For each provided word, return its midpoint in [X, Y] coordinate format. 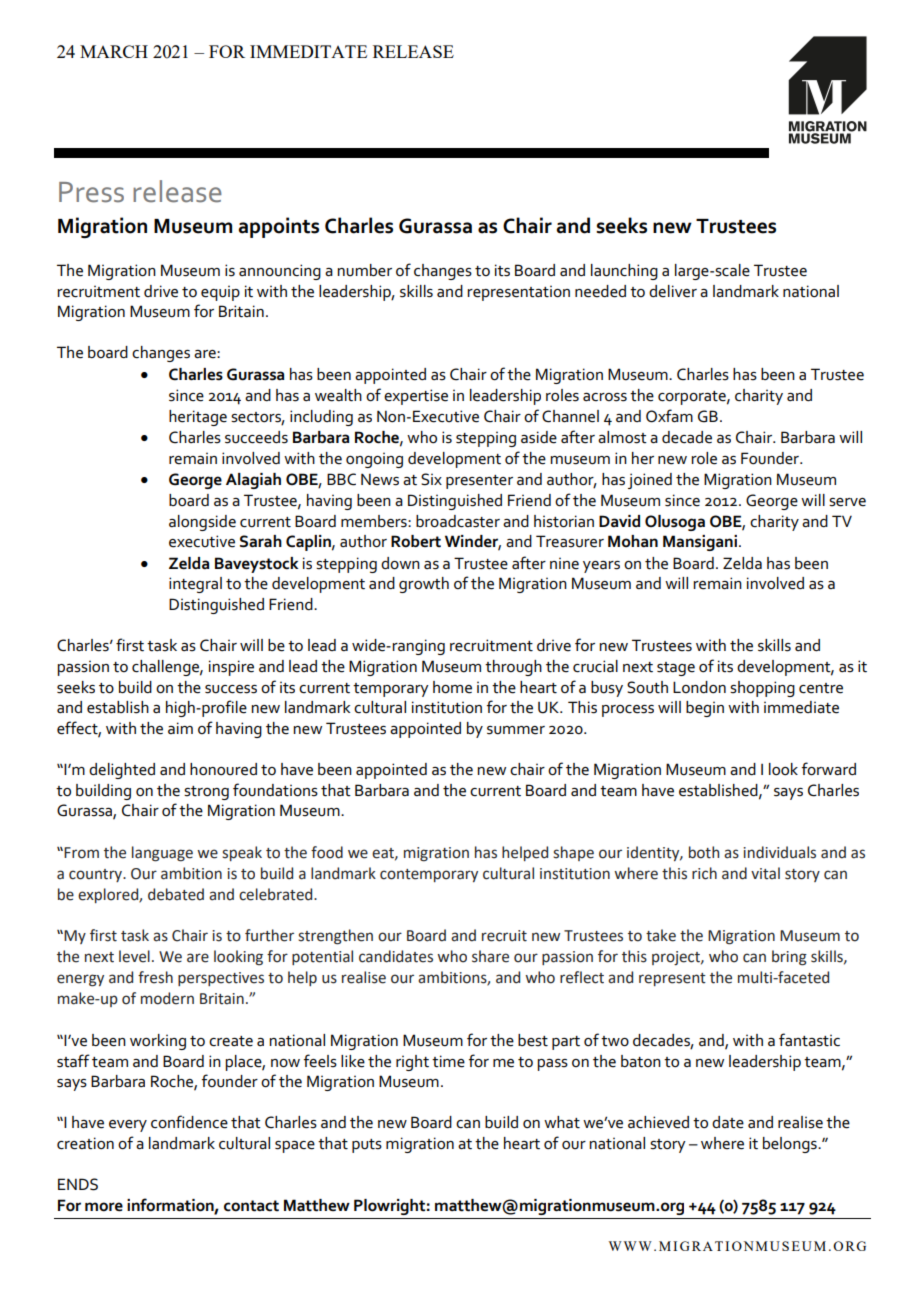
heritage [198, 418]
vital [765, 873]
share [490, 956]
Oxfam [669, 416]
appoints [279, 227]
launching [624, 272]
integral [195, 585]
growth [424, 585]
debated [176, 894]
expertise [416, 397]
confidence [189, 1122]
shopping [762, 689]
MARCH [114, 51]
